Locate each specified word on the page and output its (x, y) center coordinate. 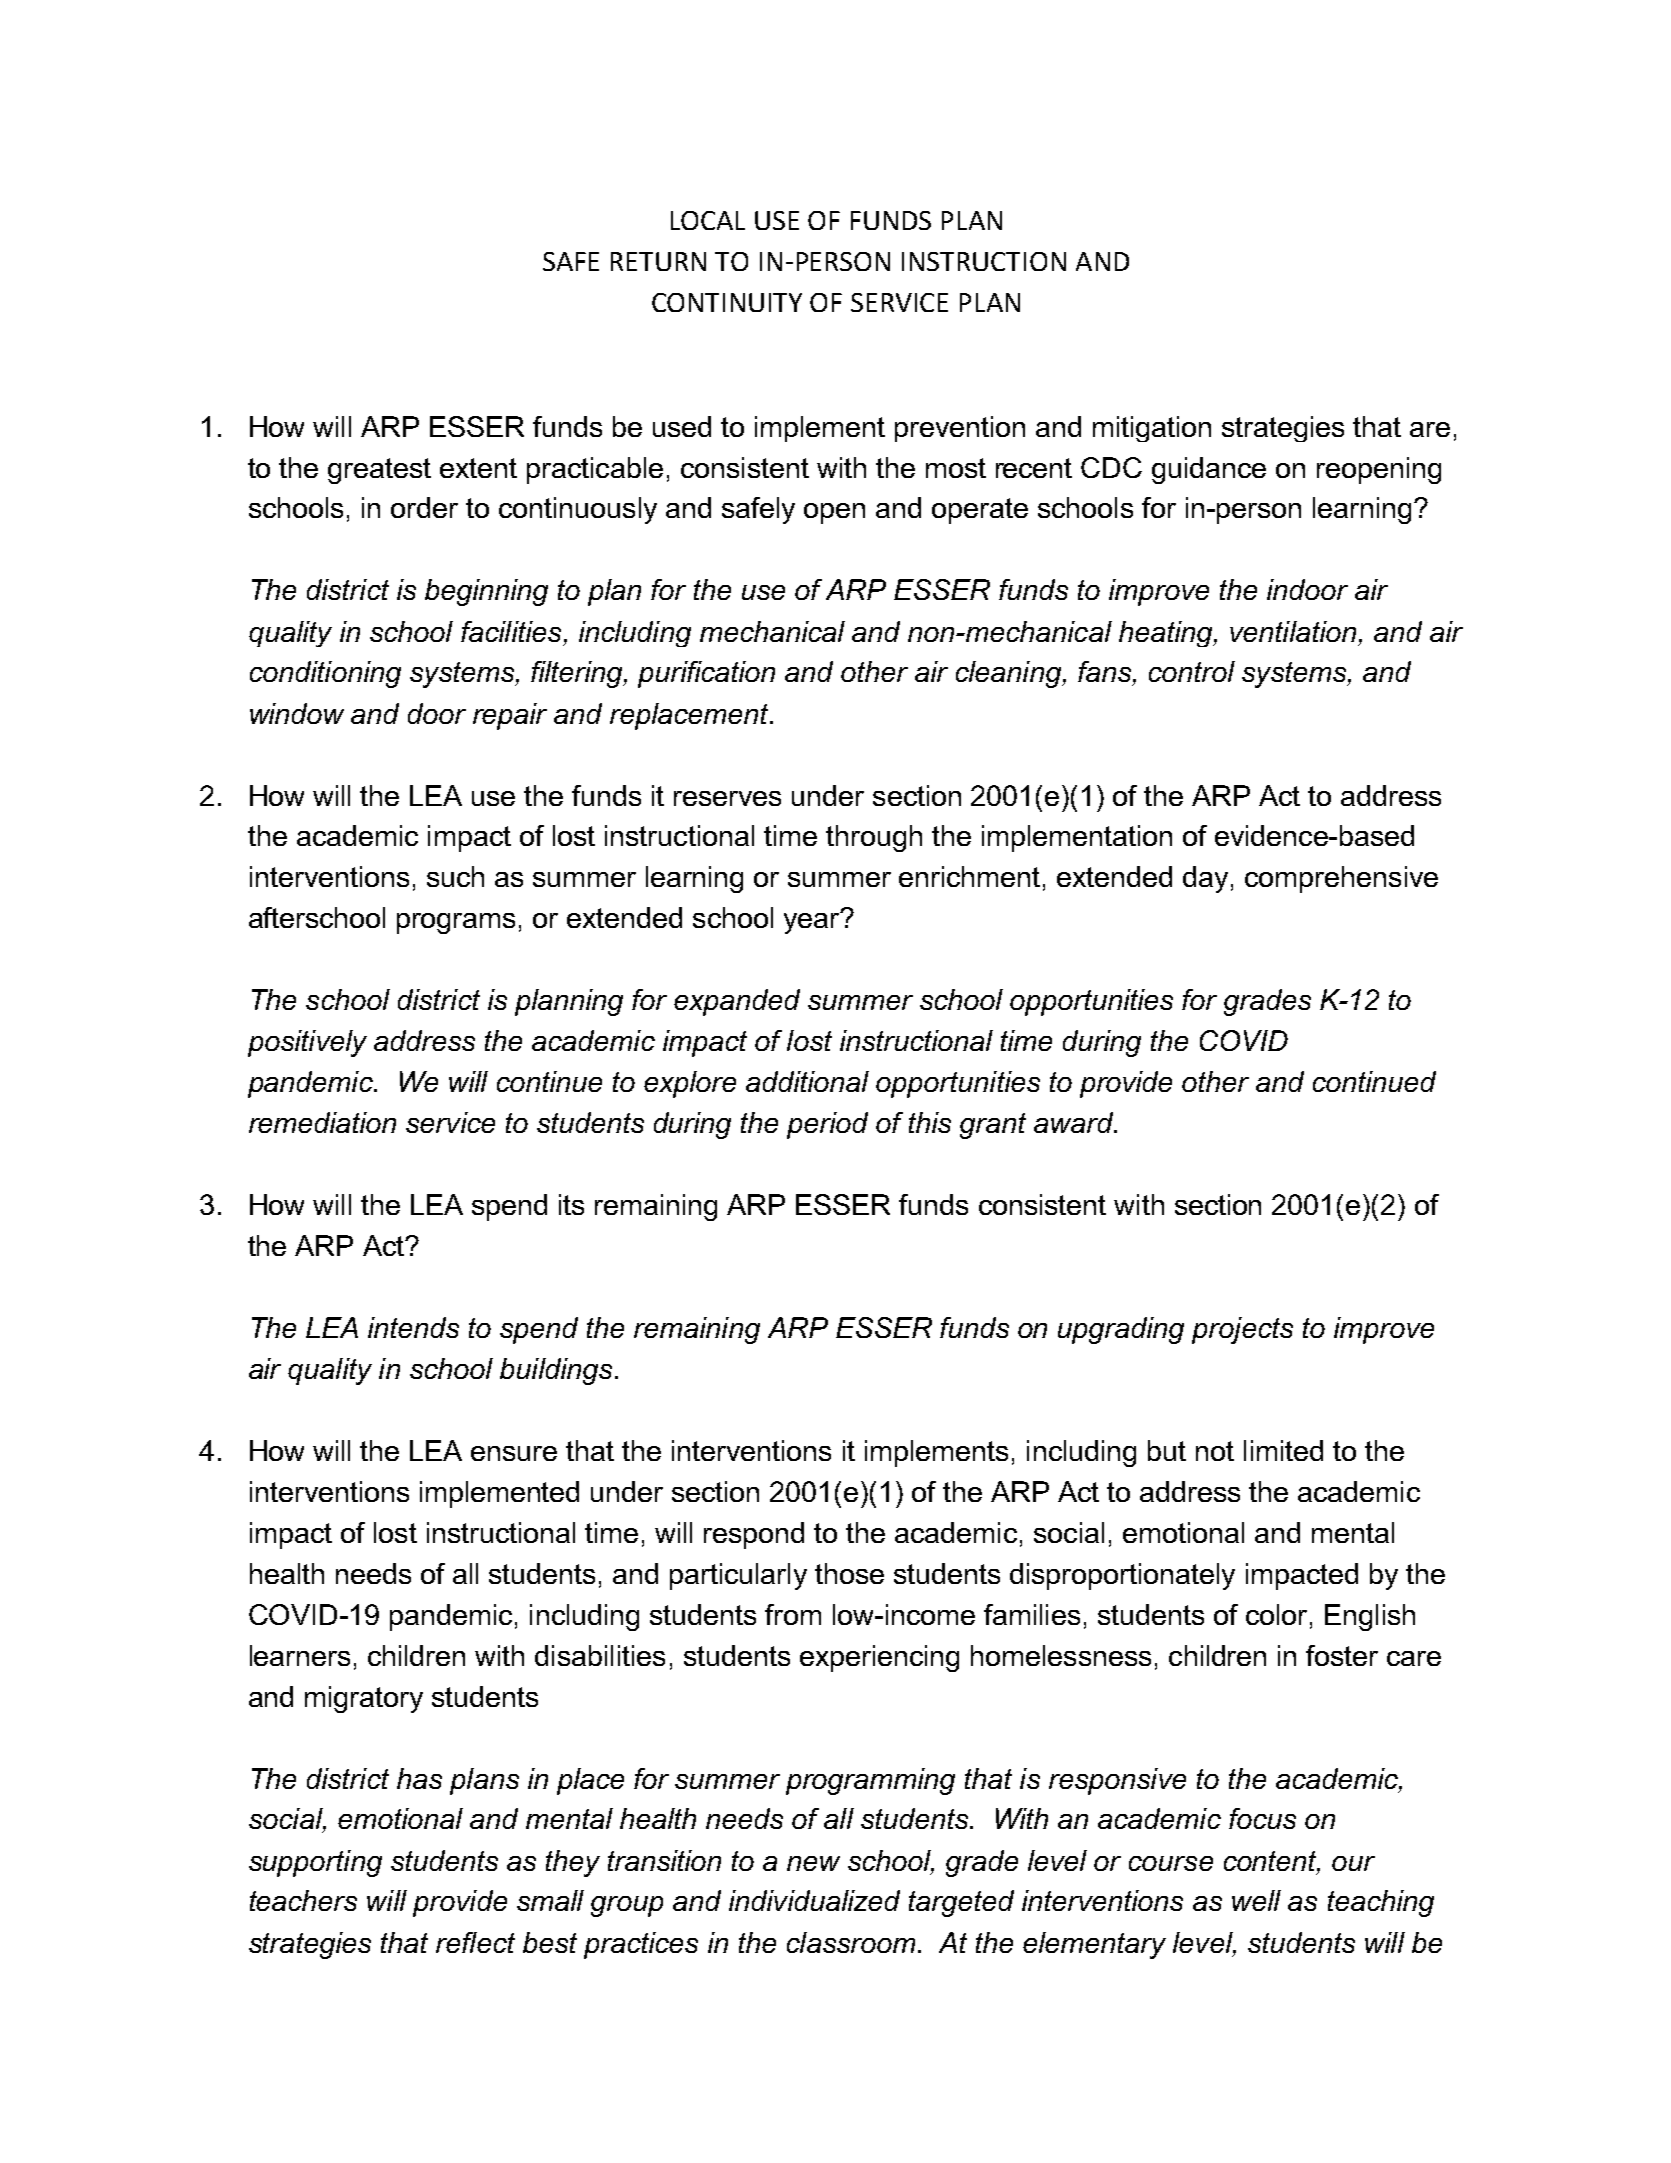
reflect (475, 1942)
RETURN (658, 261)
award (1074, 1122)
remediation (322, 1122)
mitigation (1152, 429)
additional (807, 1081)
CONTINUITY (727, 302)
